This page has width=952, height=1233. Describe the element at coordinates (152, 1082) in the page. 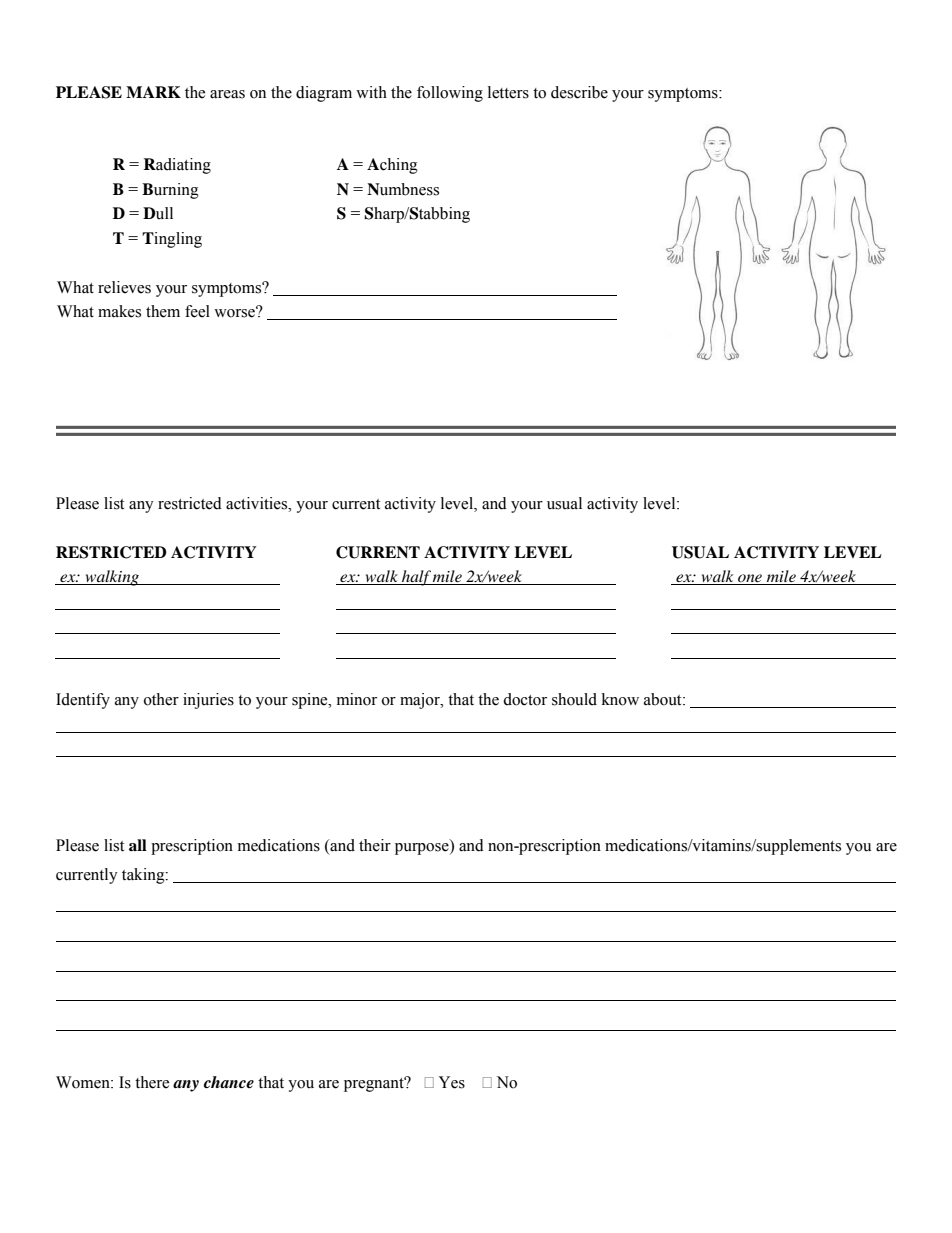

I see `there` at that location.
